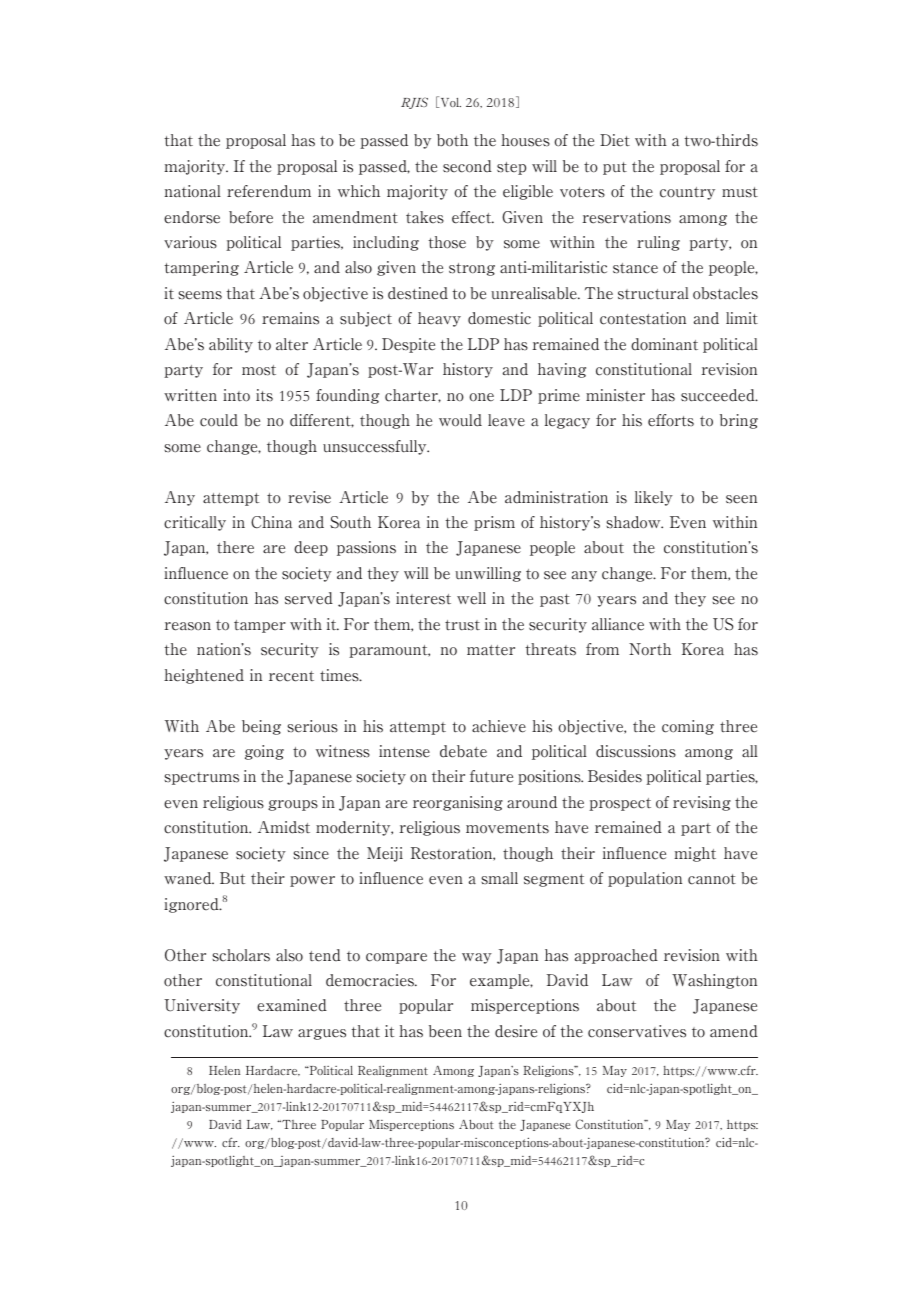 The width and height of the document is (924, 1307). Describe the element at coordinates (445, 1031) in the document. I see `been` at that location.
